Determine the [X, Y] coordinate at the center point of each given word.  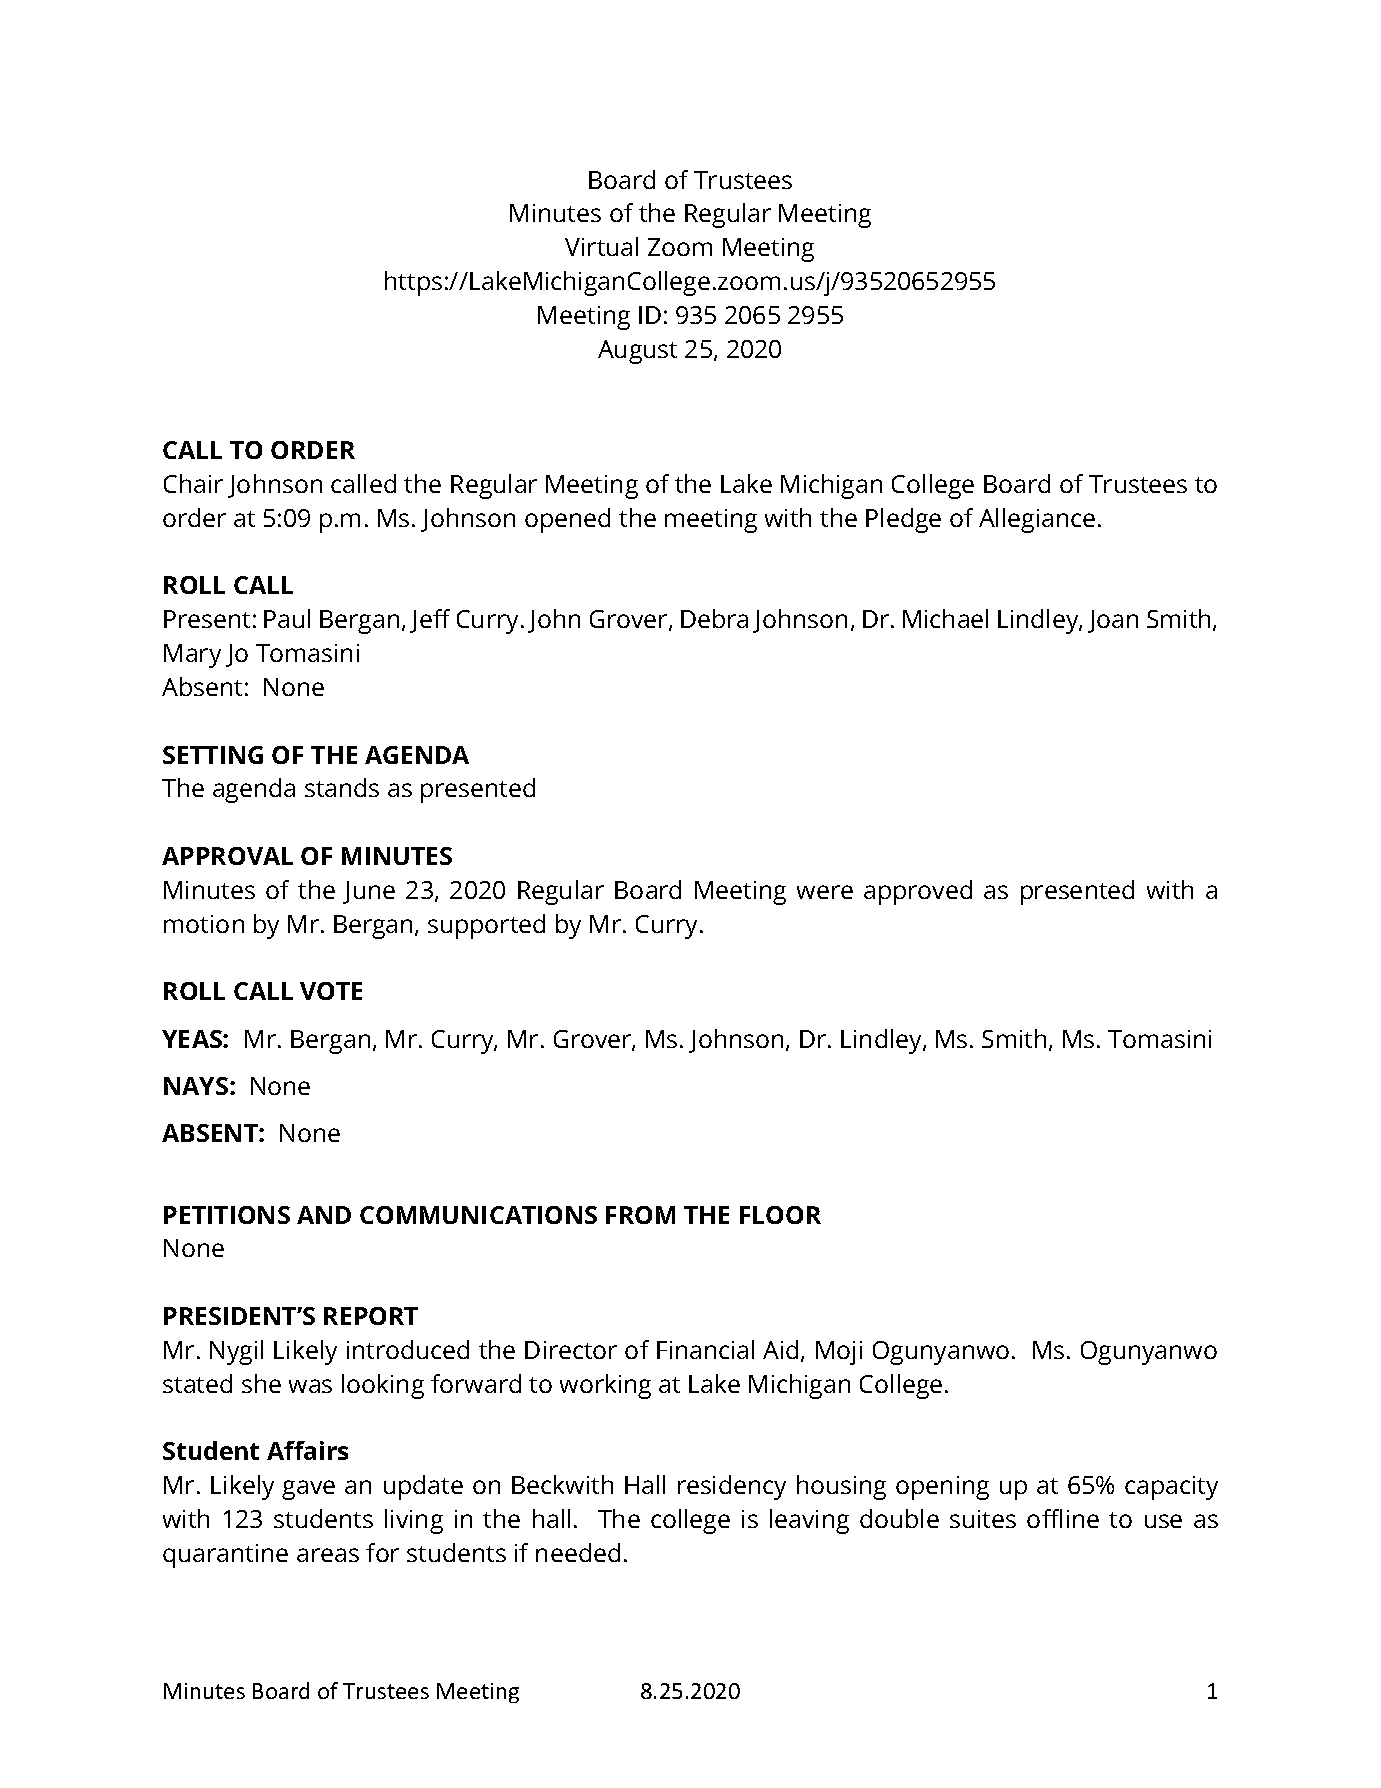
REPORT [371, 1316]
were [825, 892]
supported [486, 926]
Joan [1113, 621]
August [637, 352]
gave [308, 1490]
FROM [640, 1215]
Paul [287, 618]
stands [342, 787]
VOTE [331, 991]
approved [918, 892]
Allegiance [1037, 520]
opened [567, 520]
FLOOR [780, 1215]
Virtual [601, 246]
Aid [780, 1349]
